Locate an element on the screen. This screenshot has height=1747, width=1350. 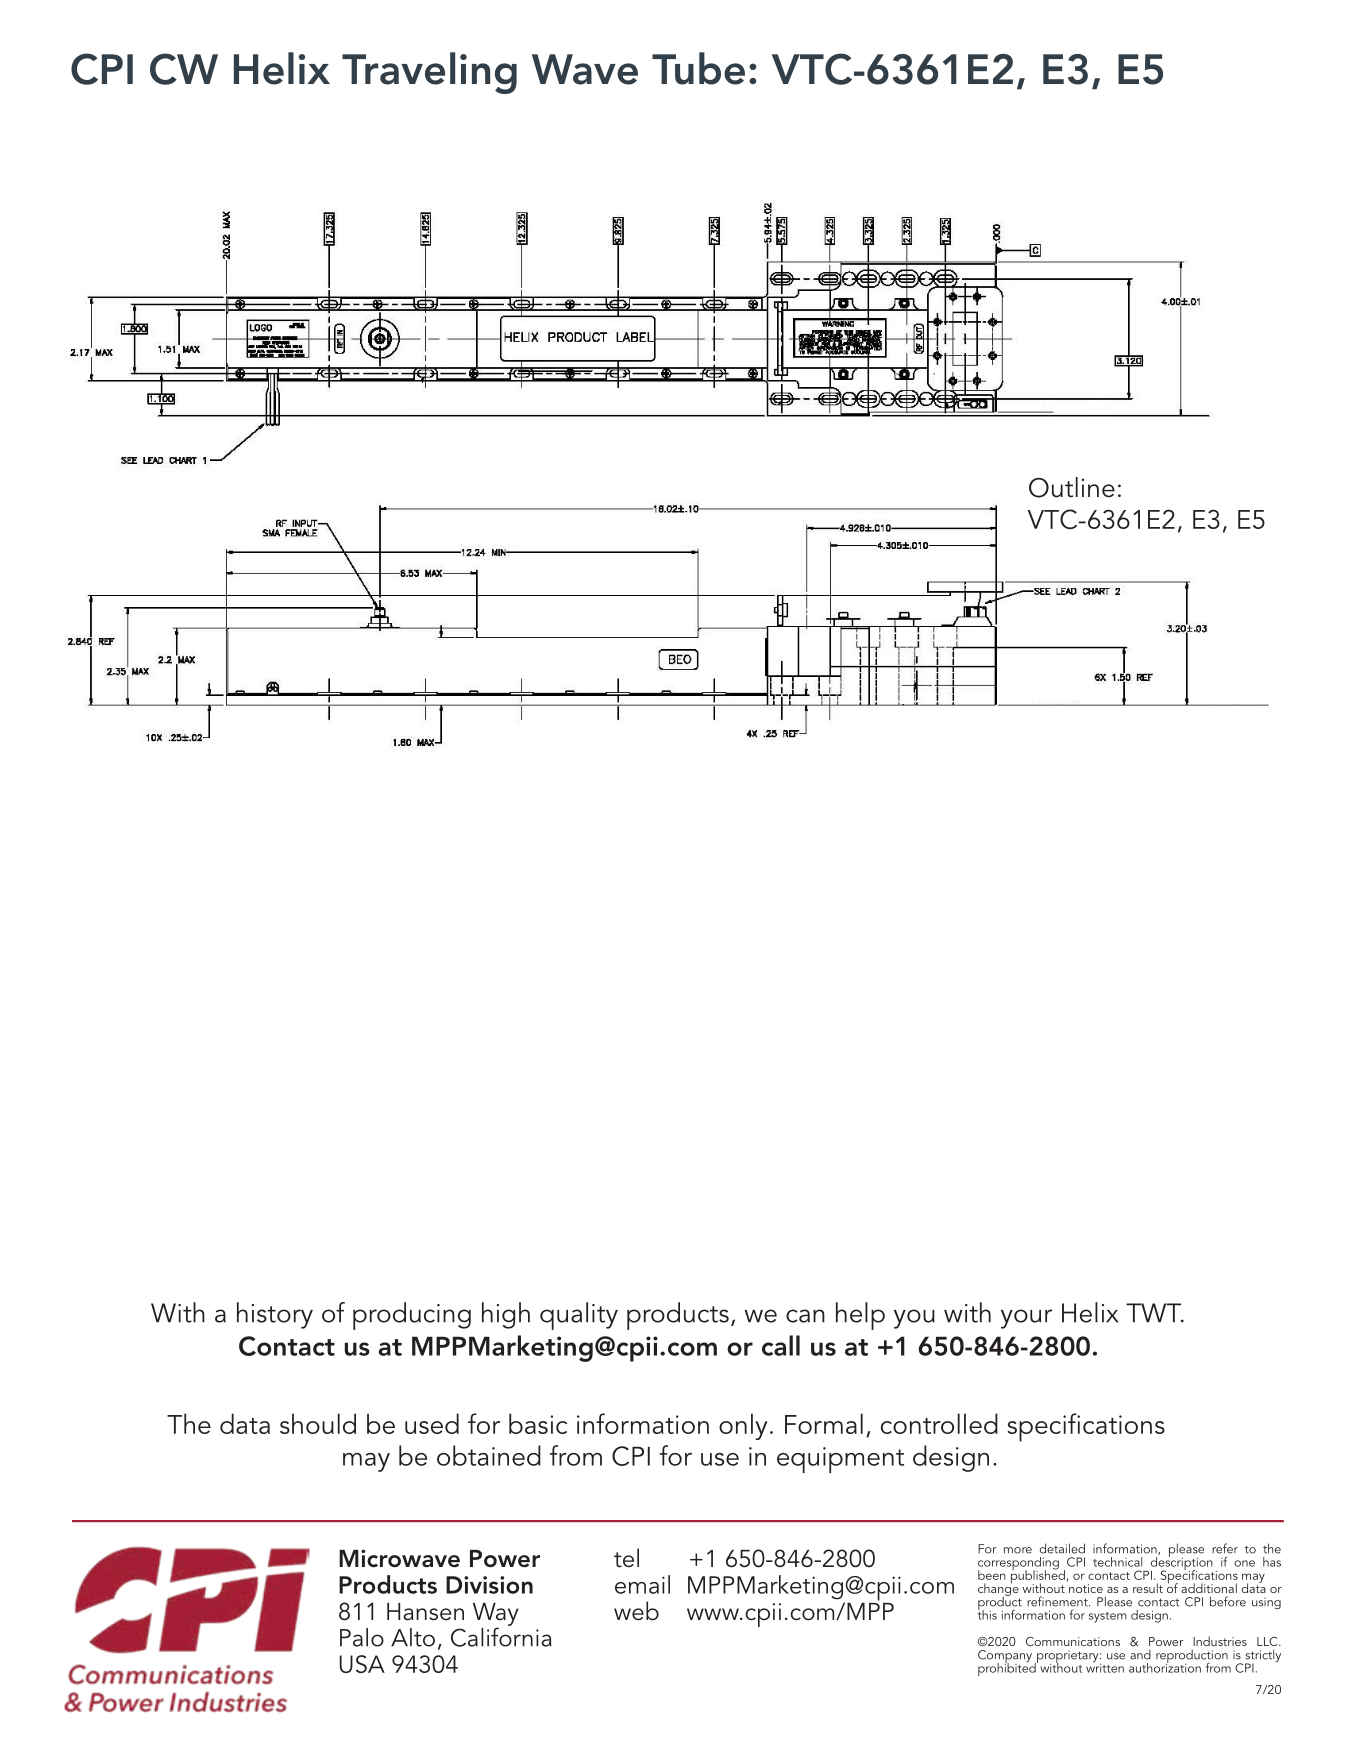
can is located at coordinates (805, 1316).
